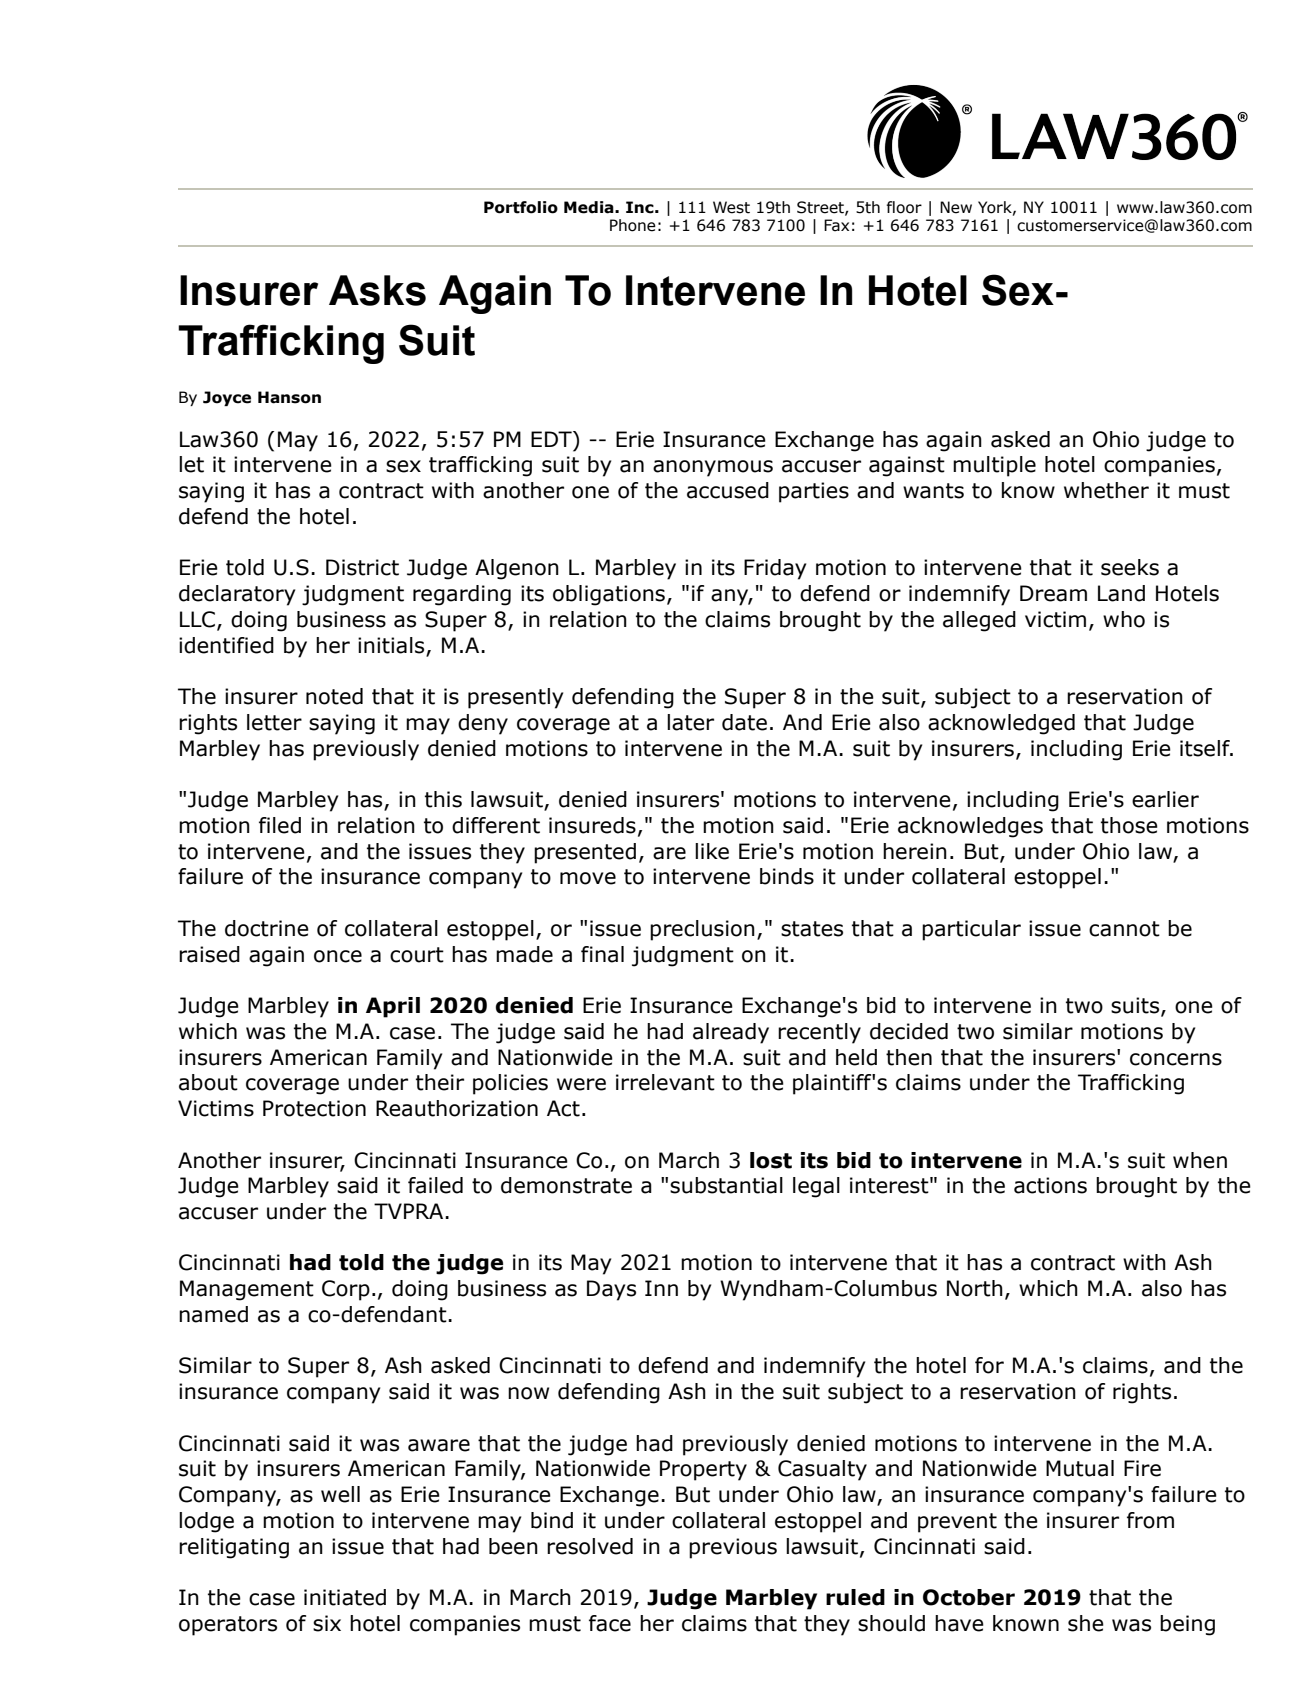 The height and width of the screenshot is (1699, 1313). I want to click on initiated, so click(345, 1597).
